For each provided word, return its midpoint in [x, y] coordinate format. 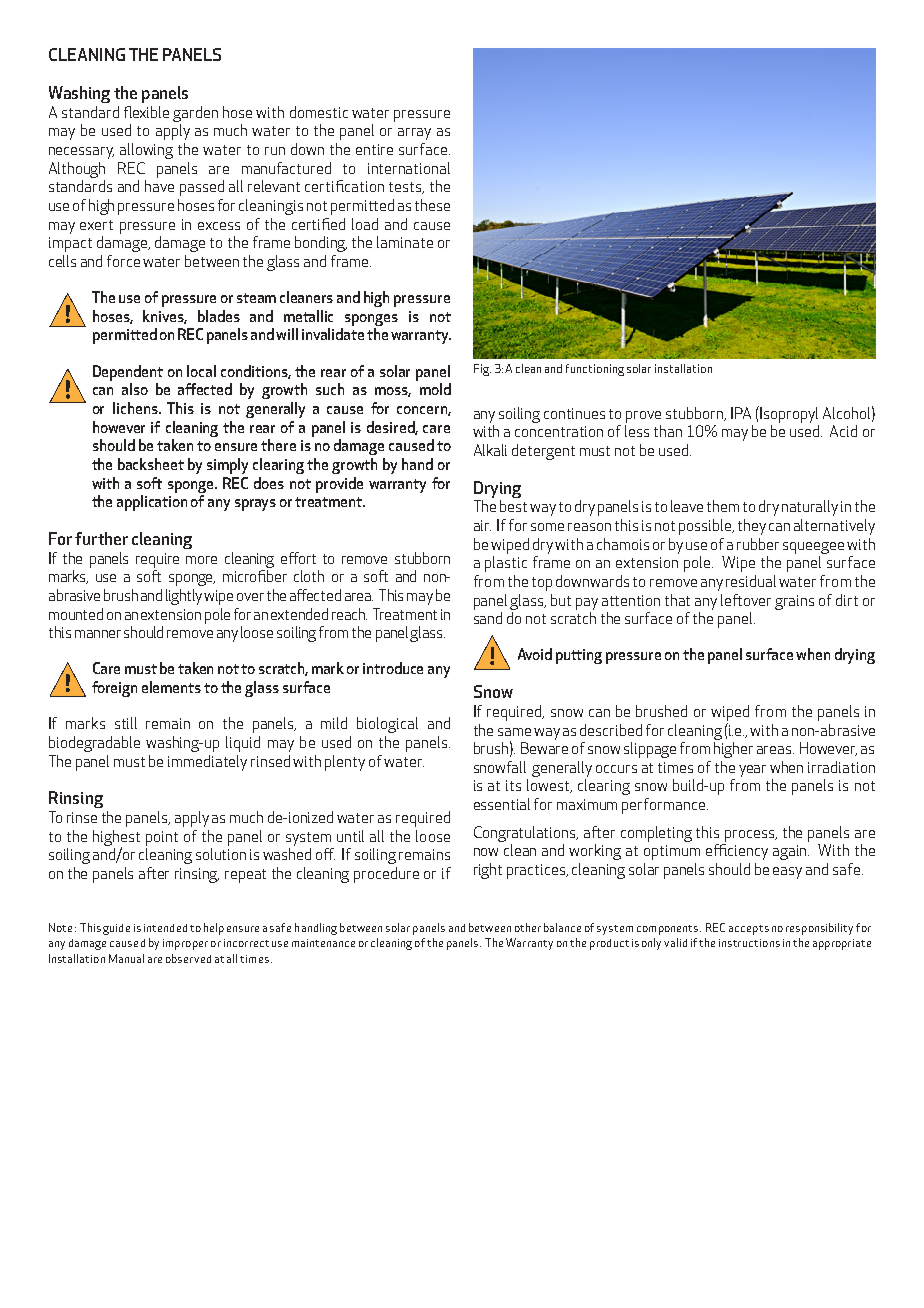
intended [165, 928]
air [482, 525]
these [432, 205]
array [414, 134]
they [752, 527]
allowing [146, 151]
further [101, 538]
